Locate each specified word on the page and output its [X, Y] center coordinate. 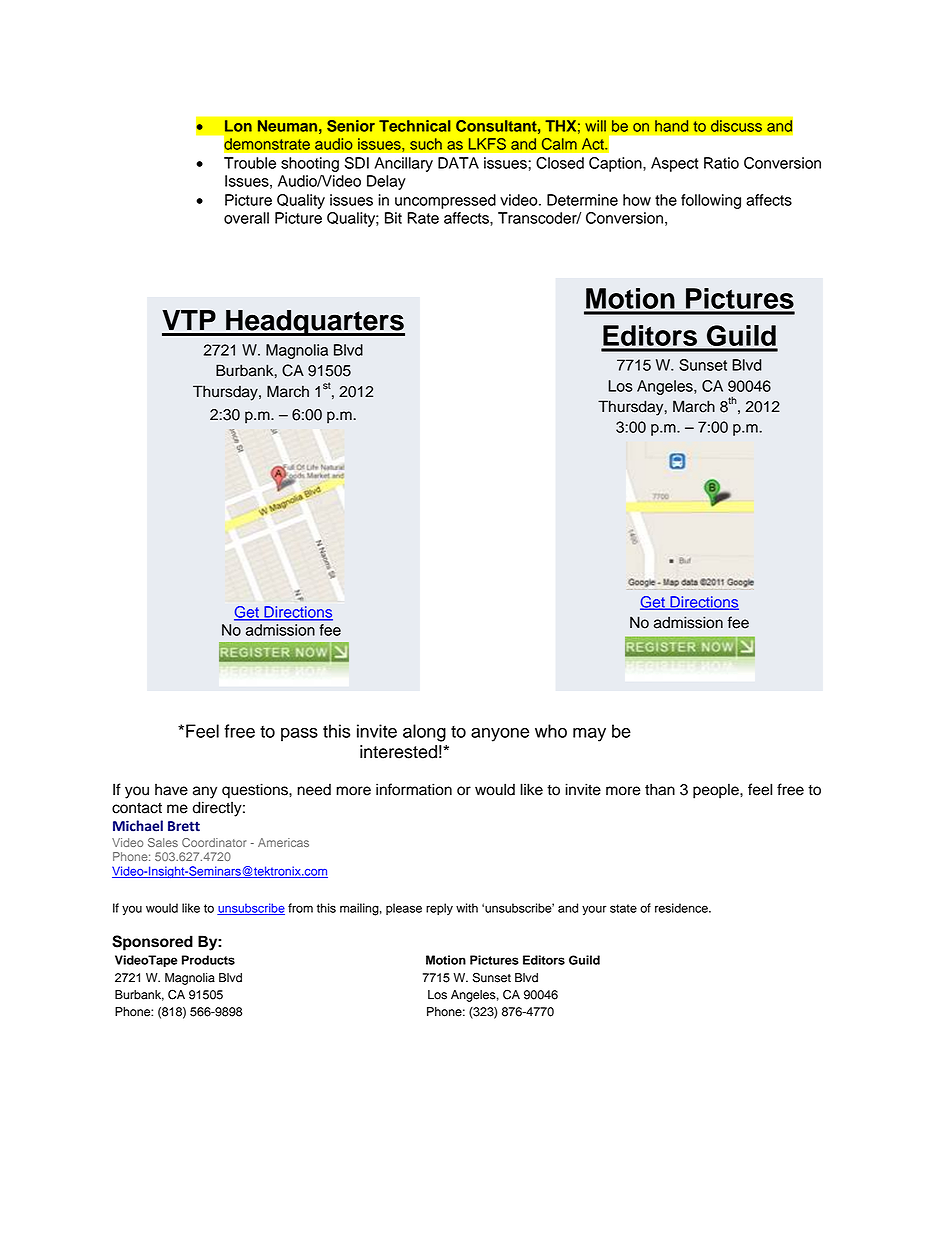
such [426, 144]
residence [682, 908]
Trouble [250, 163]
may [589, 734]
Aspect [674, 164]
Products [208, 960]
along [424, 733]
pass [299, 734]
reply [439, 909]
